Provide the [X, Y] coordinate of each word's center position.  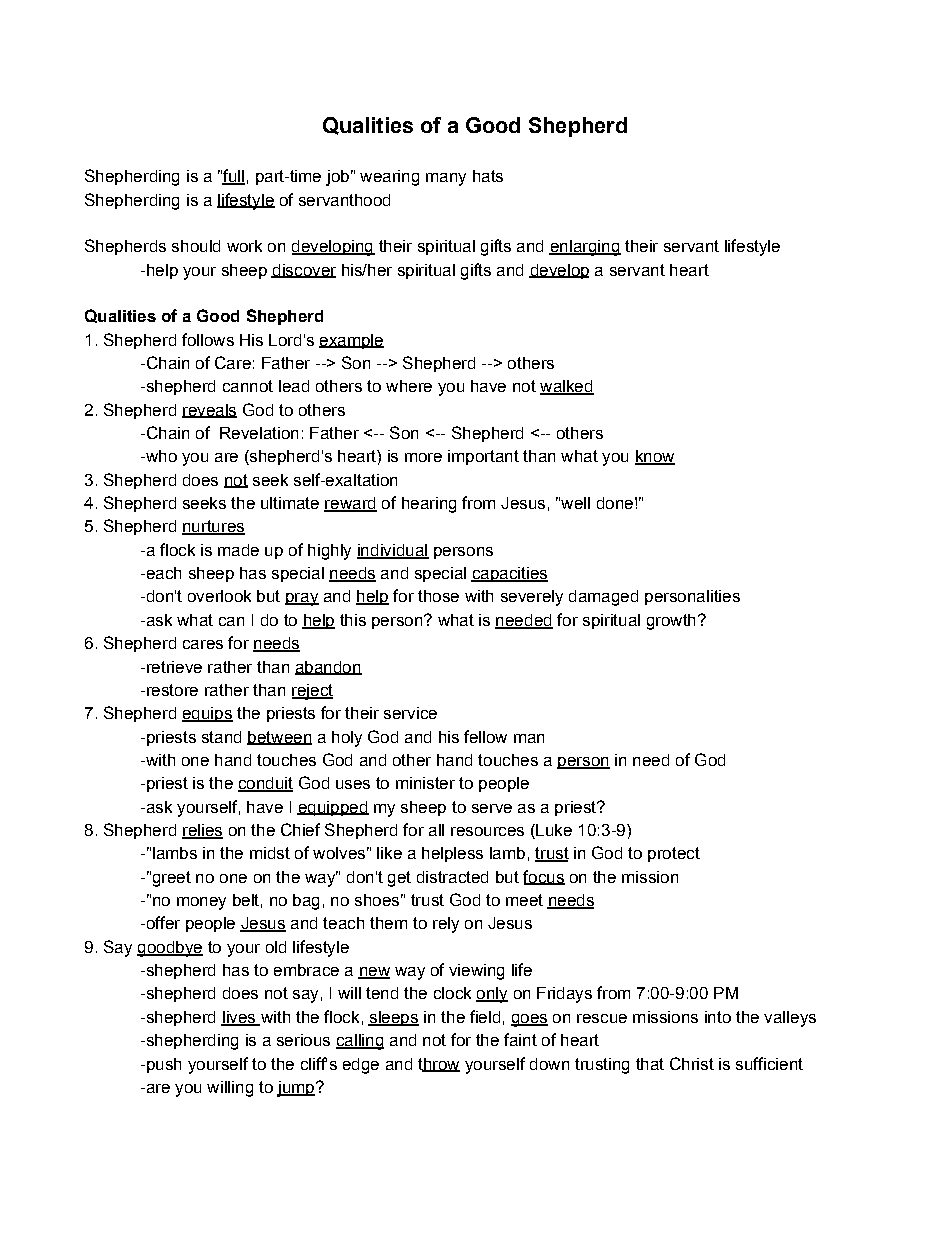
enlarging [585, 248]
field [485, 1016]
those [438, 596]
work [244, 246]
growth [671, 622]
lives [239, 1018]
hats [488, 176]
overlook [219, 596]
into [718, 1017]
